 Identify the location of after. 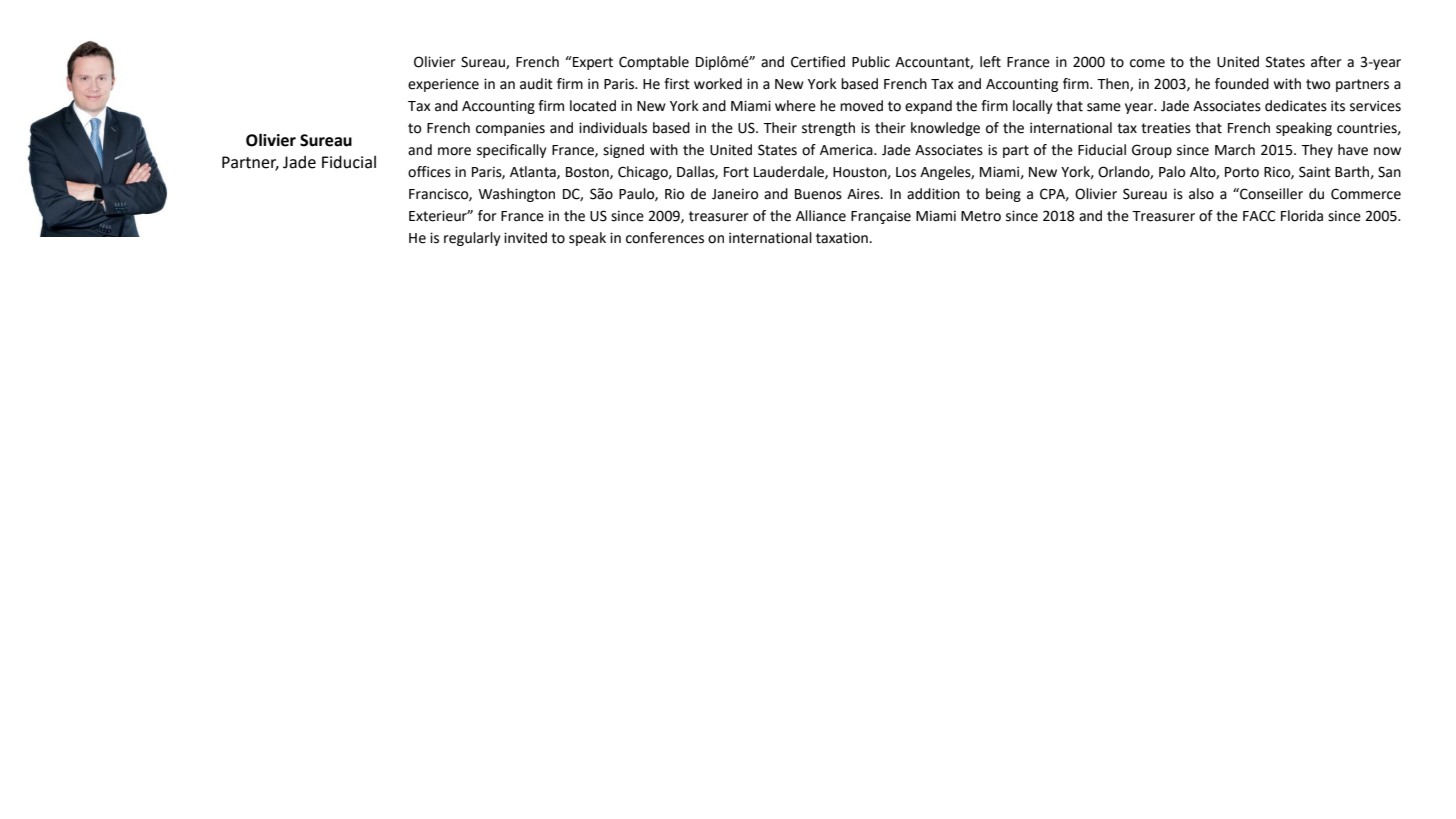
(1326, 62).
